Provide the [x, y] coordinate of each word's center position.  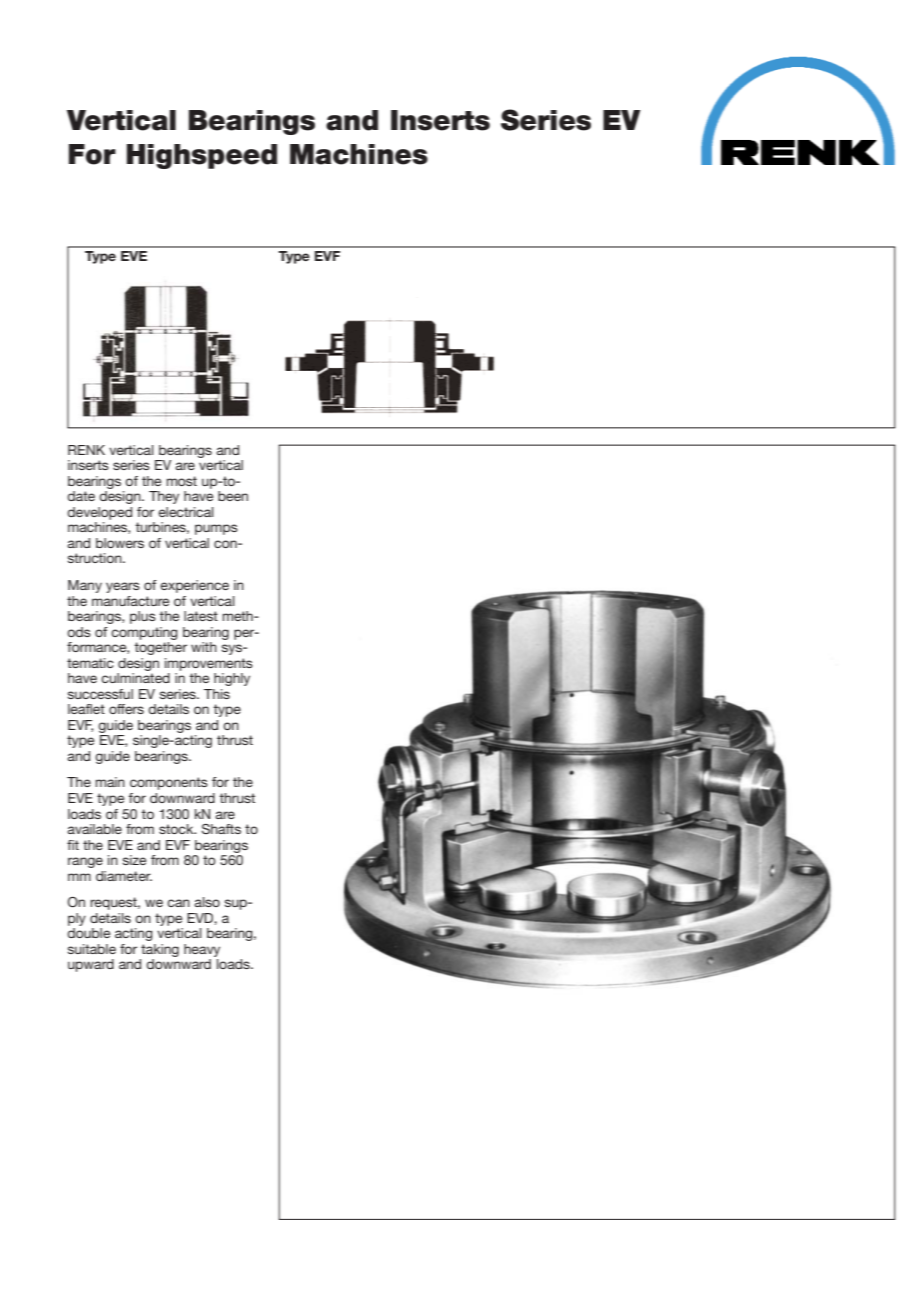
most [181, 481]
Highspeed [202, 156]
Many [85, 586]
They [164, 497]
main [110, 782]
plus [143, 617]
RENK [86, 450]
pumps [216, 529]
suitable [92, 949]
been [233, 496]
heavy [202, 950]
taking [160, 950]
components [169, 783]
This [217, 694]
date [81, 496]
